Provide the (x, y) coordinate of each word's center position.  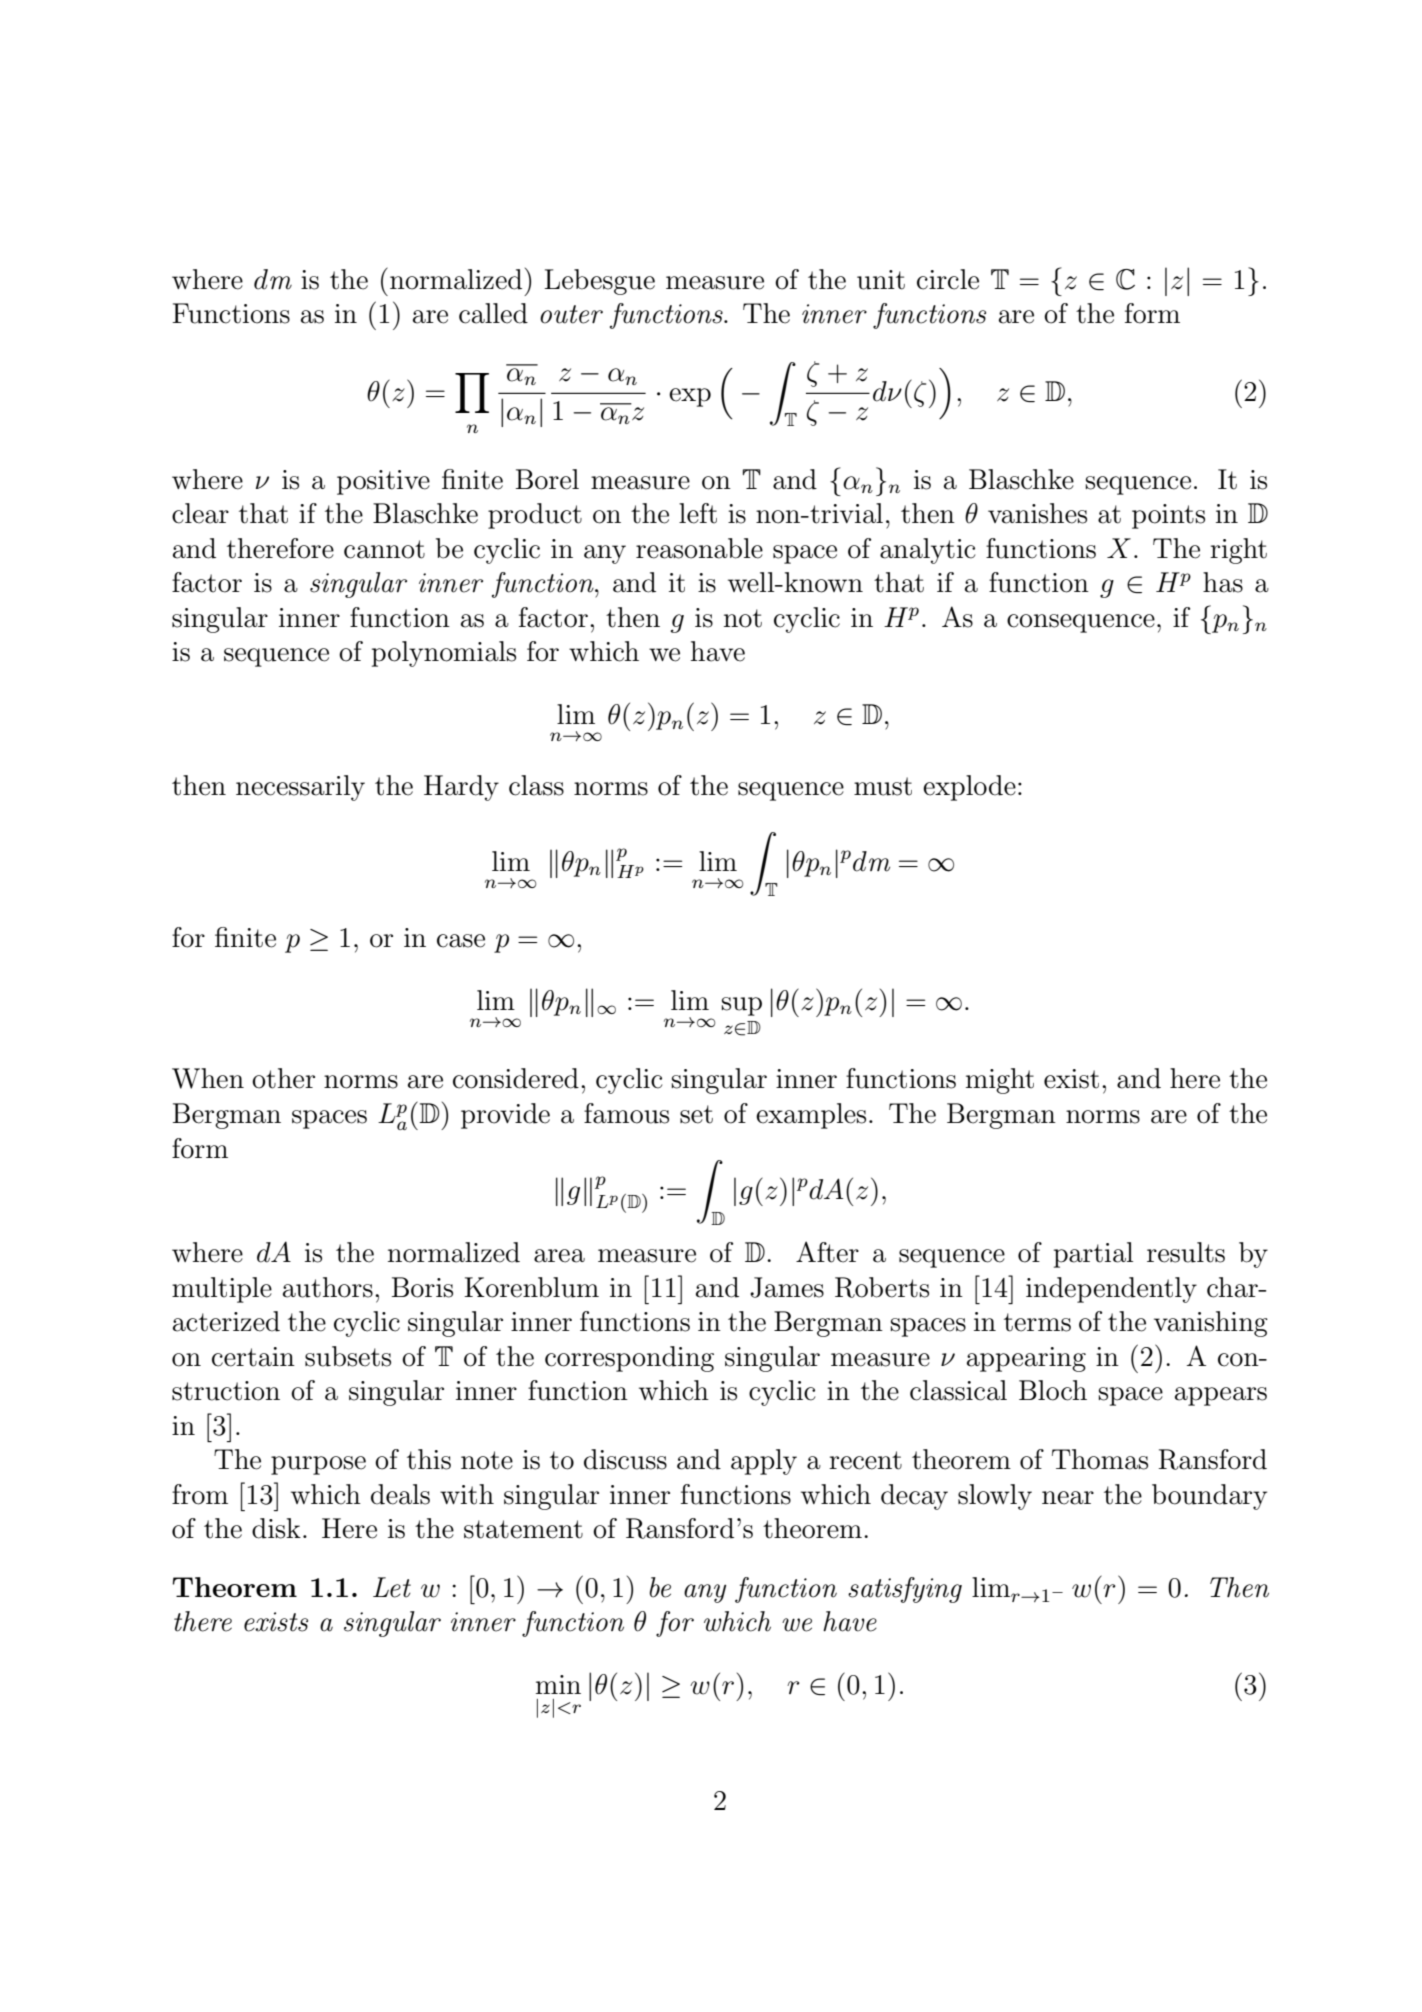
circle (948, 279)
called (493, 313)
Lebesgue (599, 282)
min (558, 1684)
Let (392, 1587)
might (1000, 1081)
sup (742, 1006)
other (283, 1078)
